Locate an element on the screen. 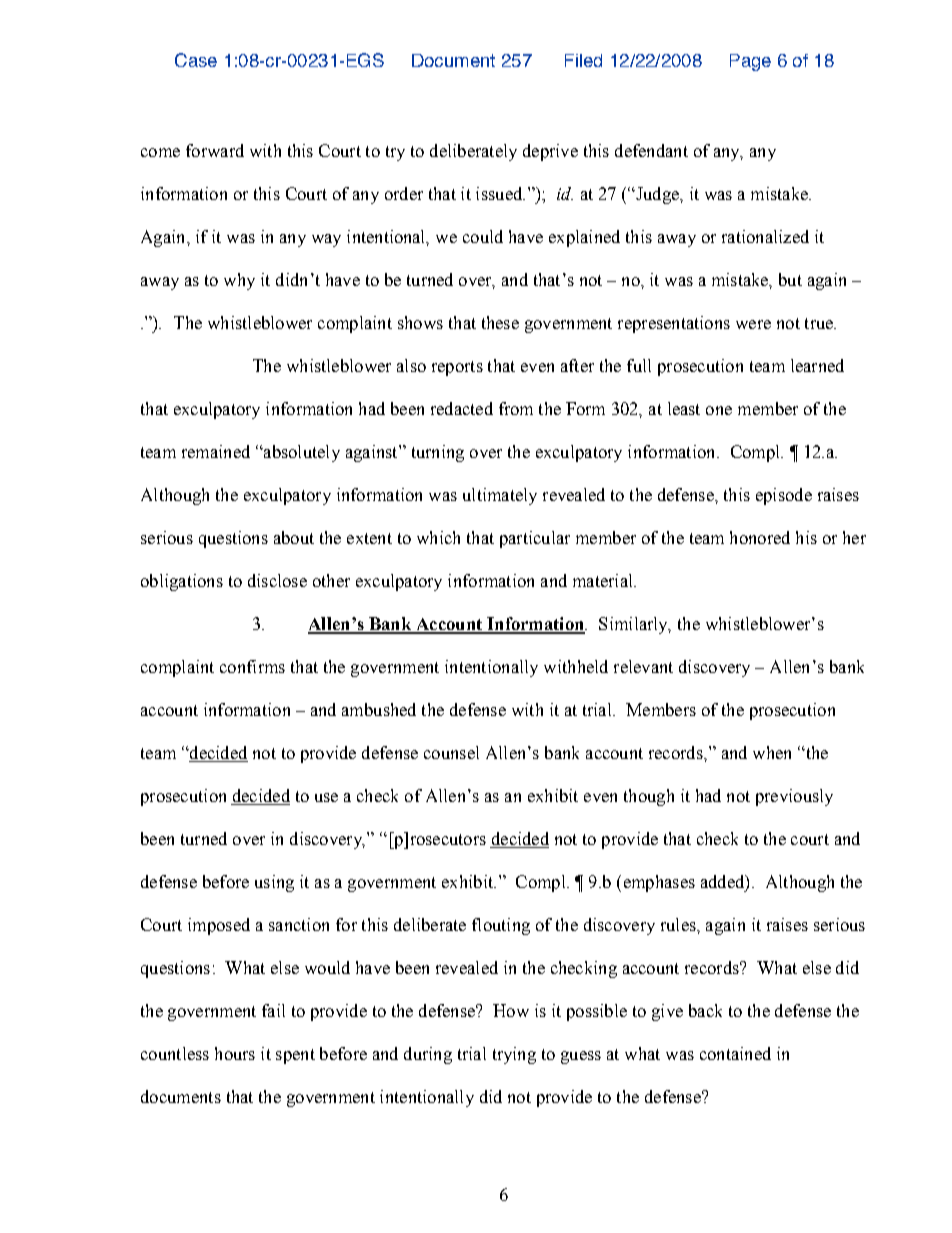 The image size is (952, 1233). contained is located at coordinates (735, 1053).
